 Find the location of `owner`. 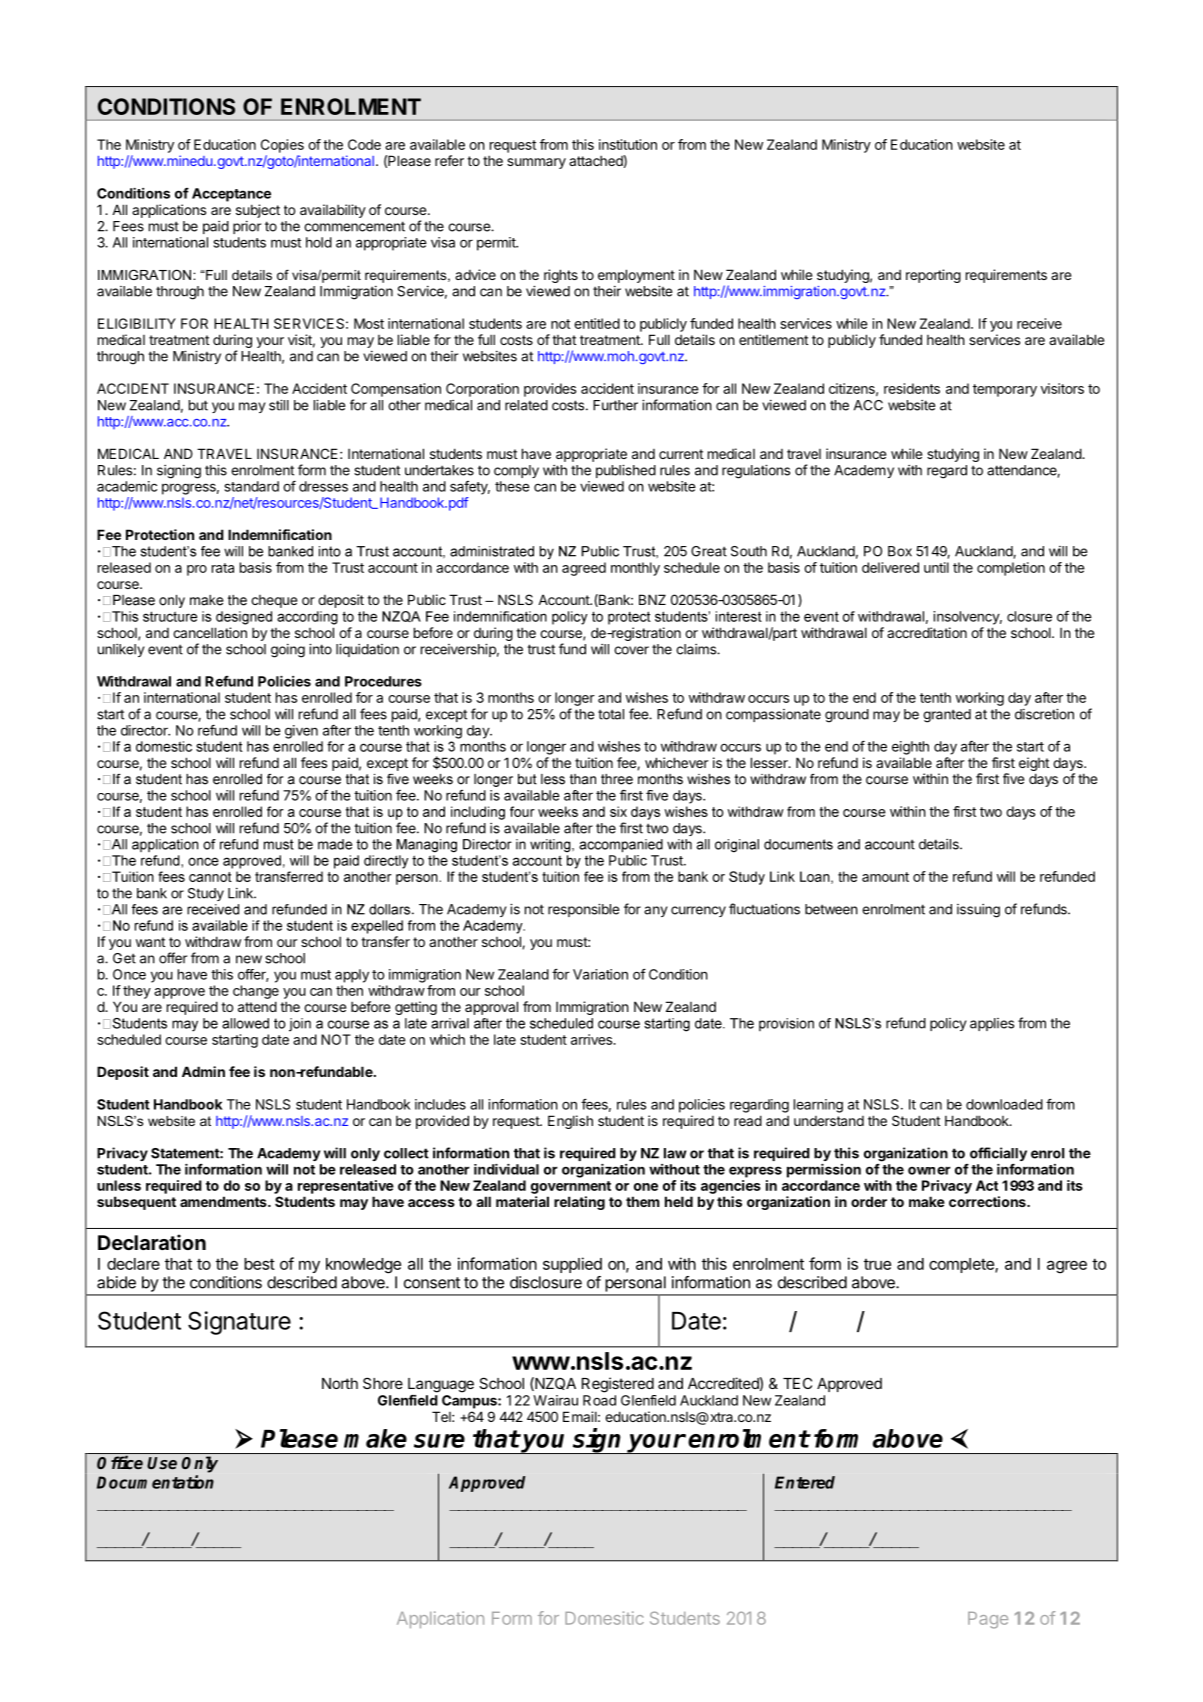

owner is located at coordinates (929, 1170).
